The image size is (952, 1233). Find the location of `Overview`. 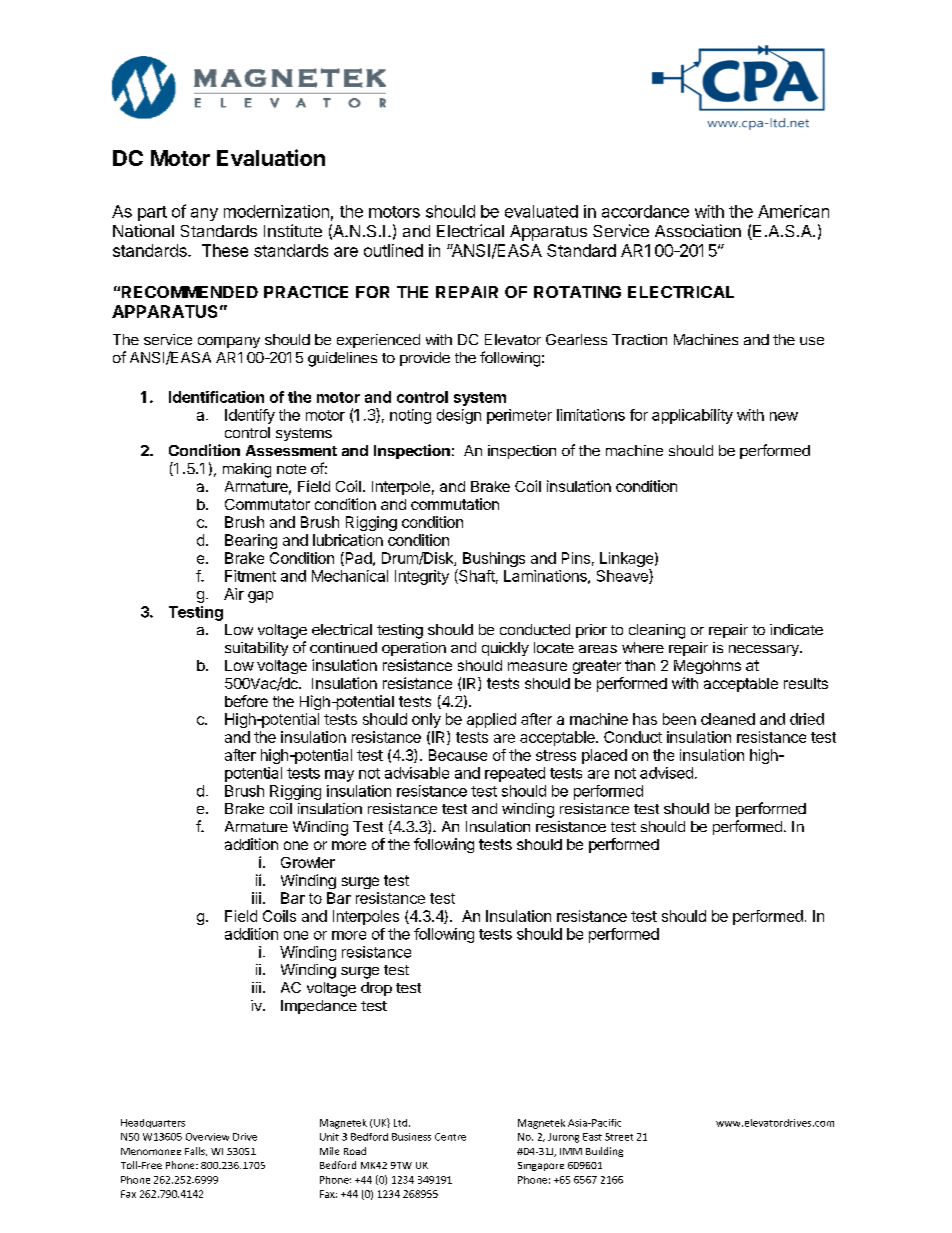

Overview is located at coordinates (207, 1137).
